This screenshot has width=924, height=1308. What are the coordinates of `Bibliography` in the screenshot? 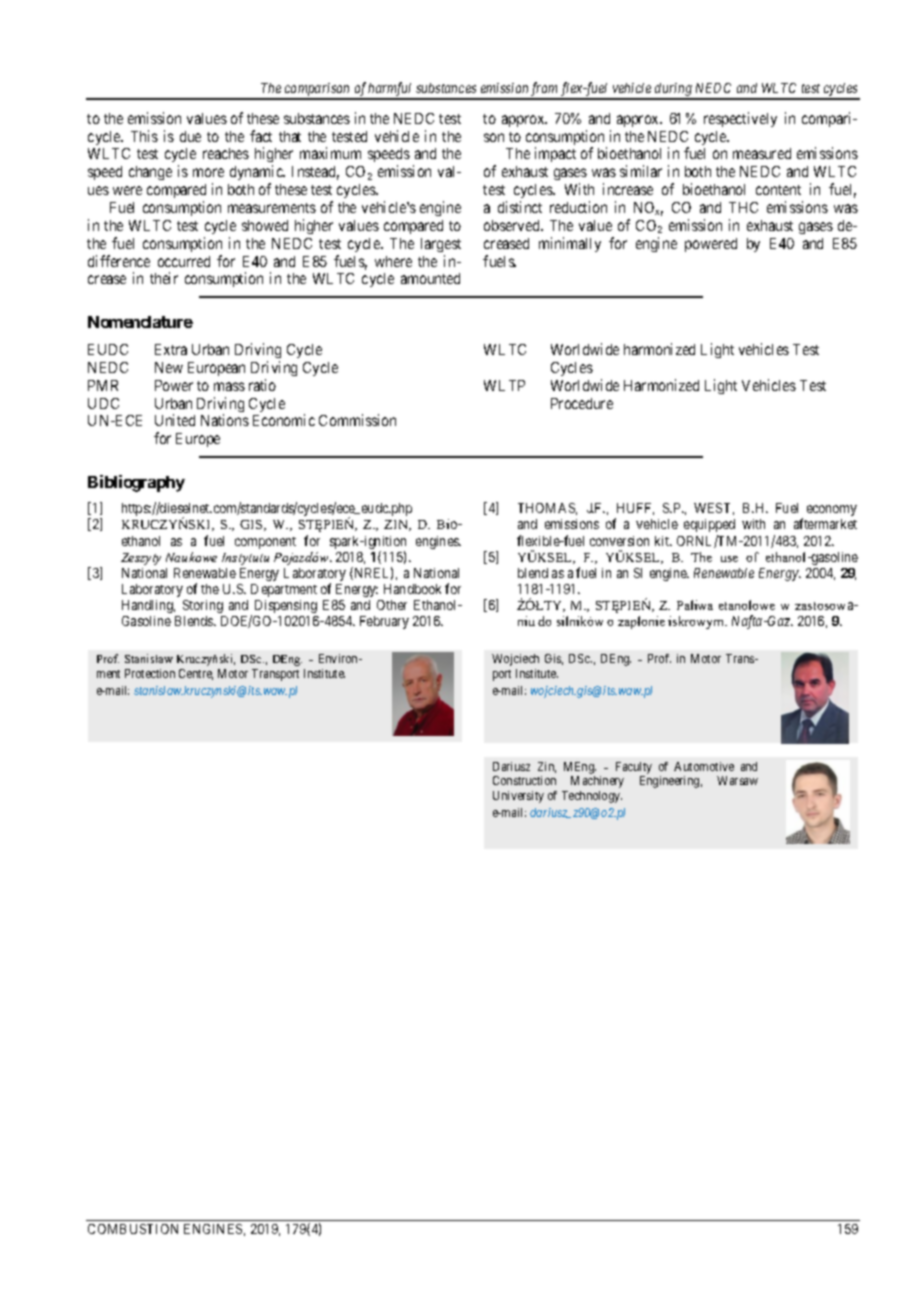 It's located at (136, 483).
